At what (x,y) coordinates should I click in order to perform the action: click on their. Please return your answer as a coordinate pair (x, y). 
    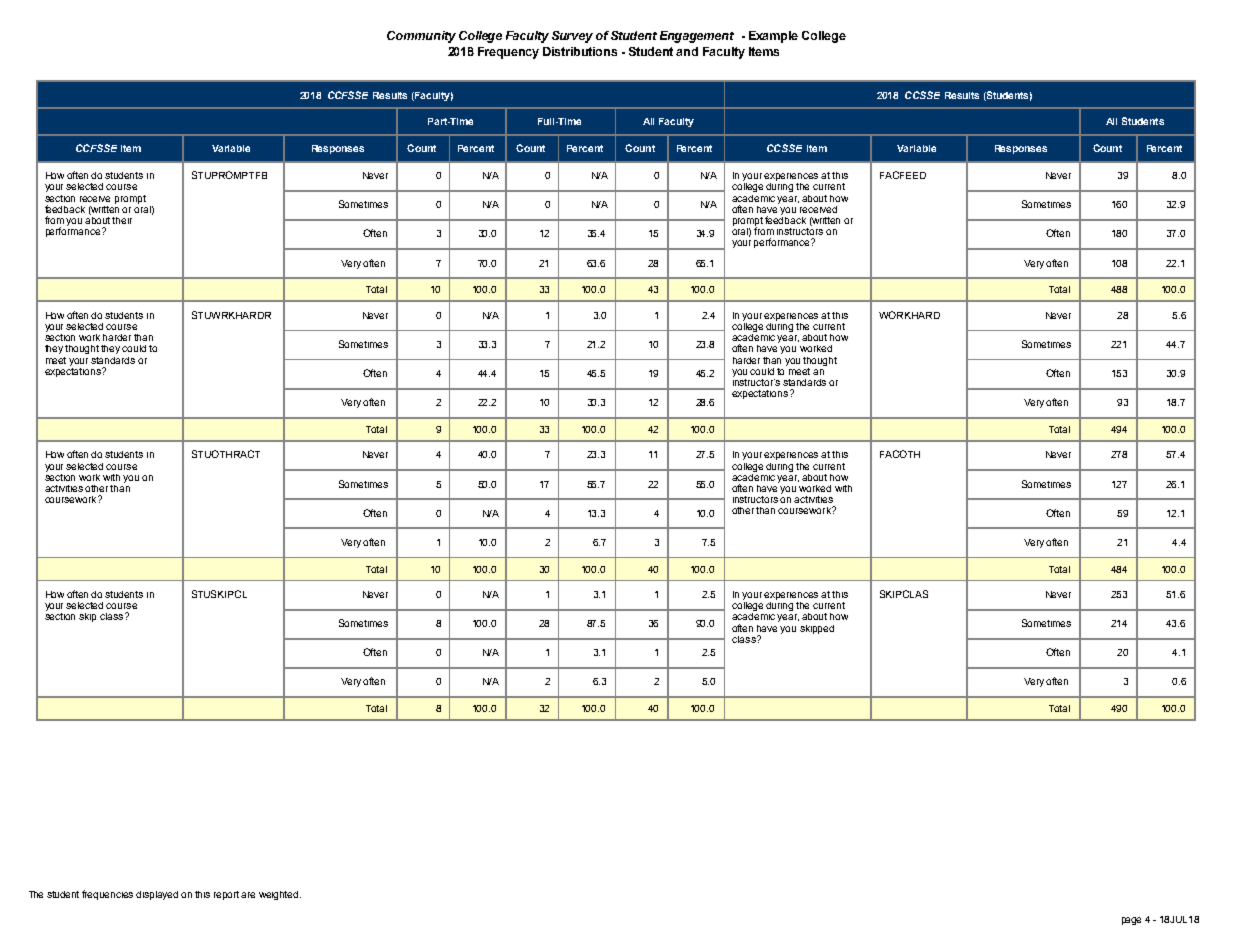
    Looking at the image, I should click on (122, 220).
